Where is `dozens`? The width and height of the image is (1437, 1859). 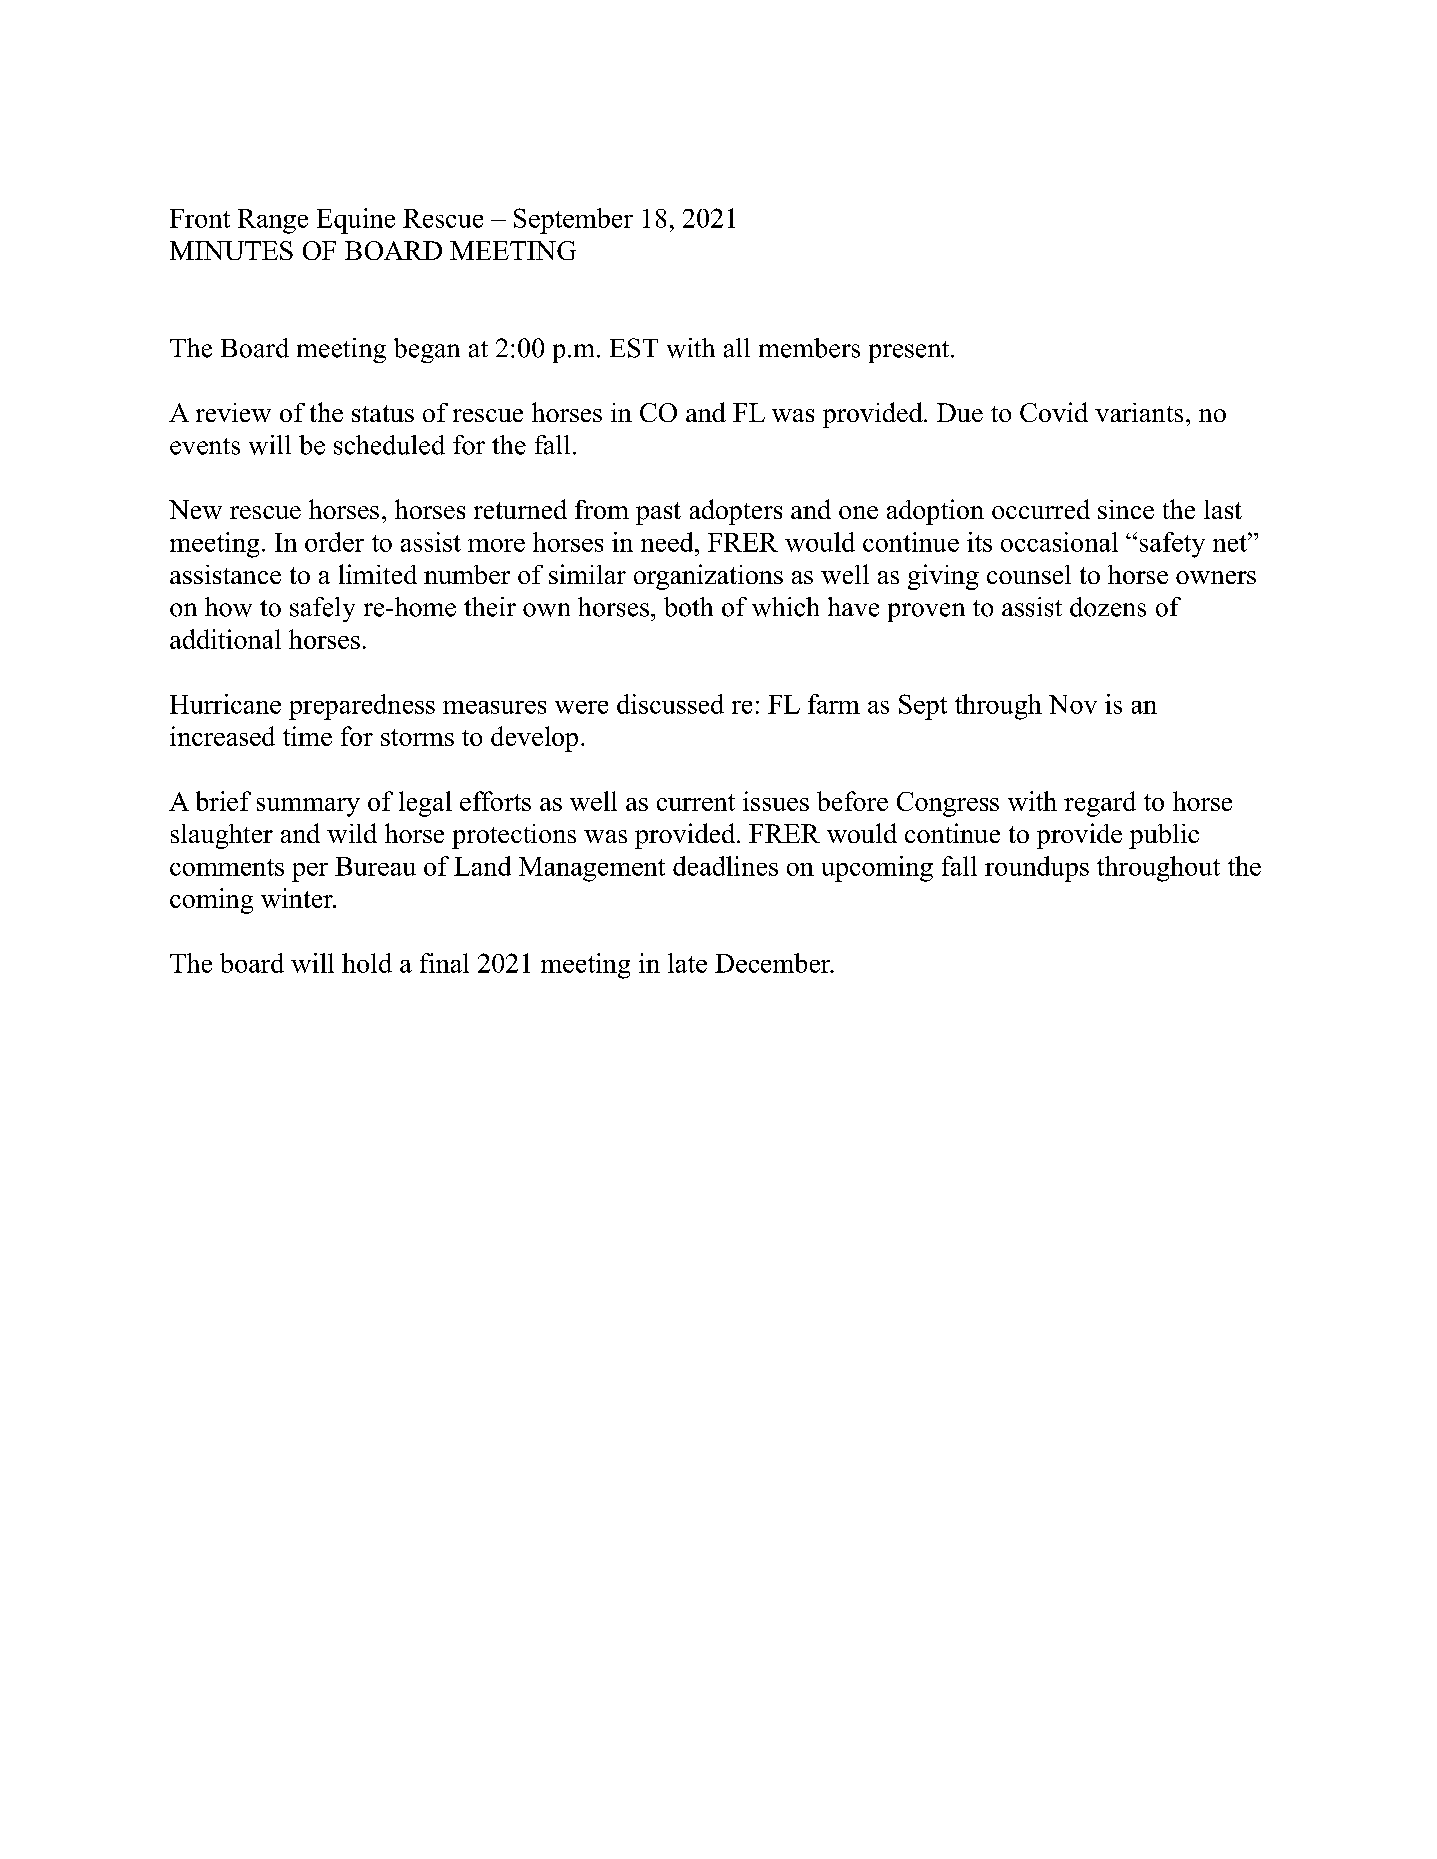
dozens is located at coordinates (1108, 607).
